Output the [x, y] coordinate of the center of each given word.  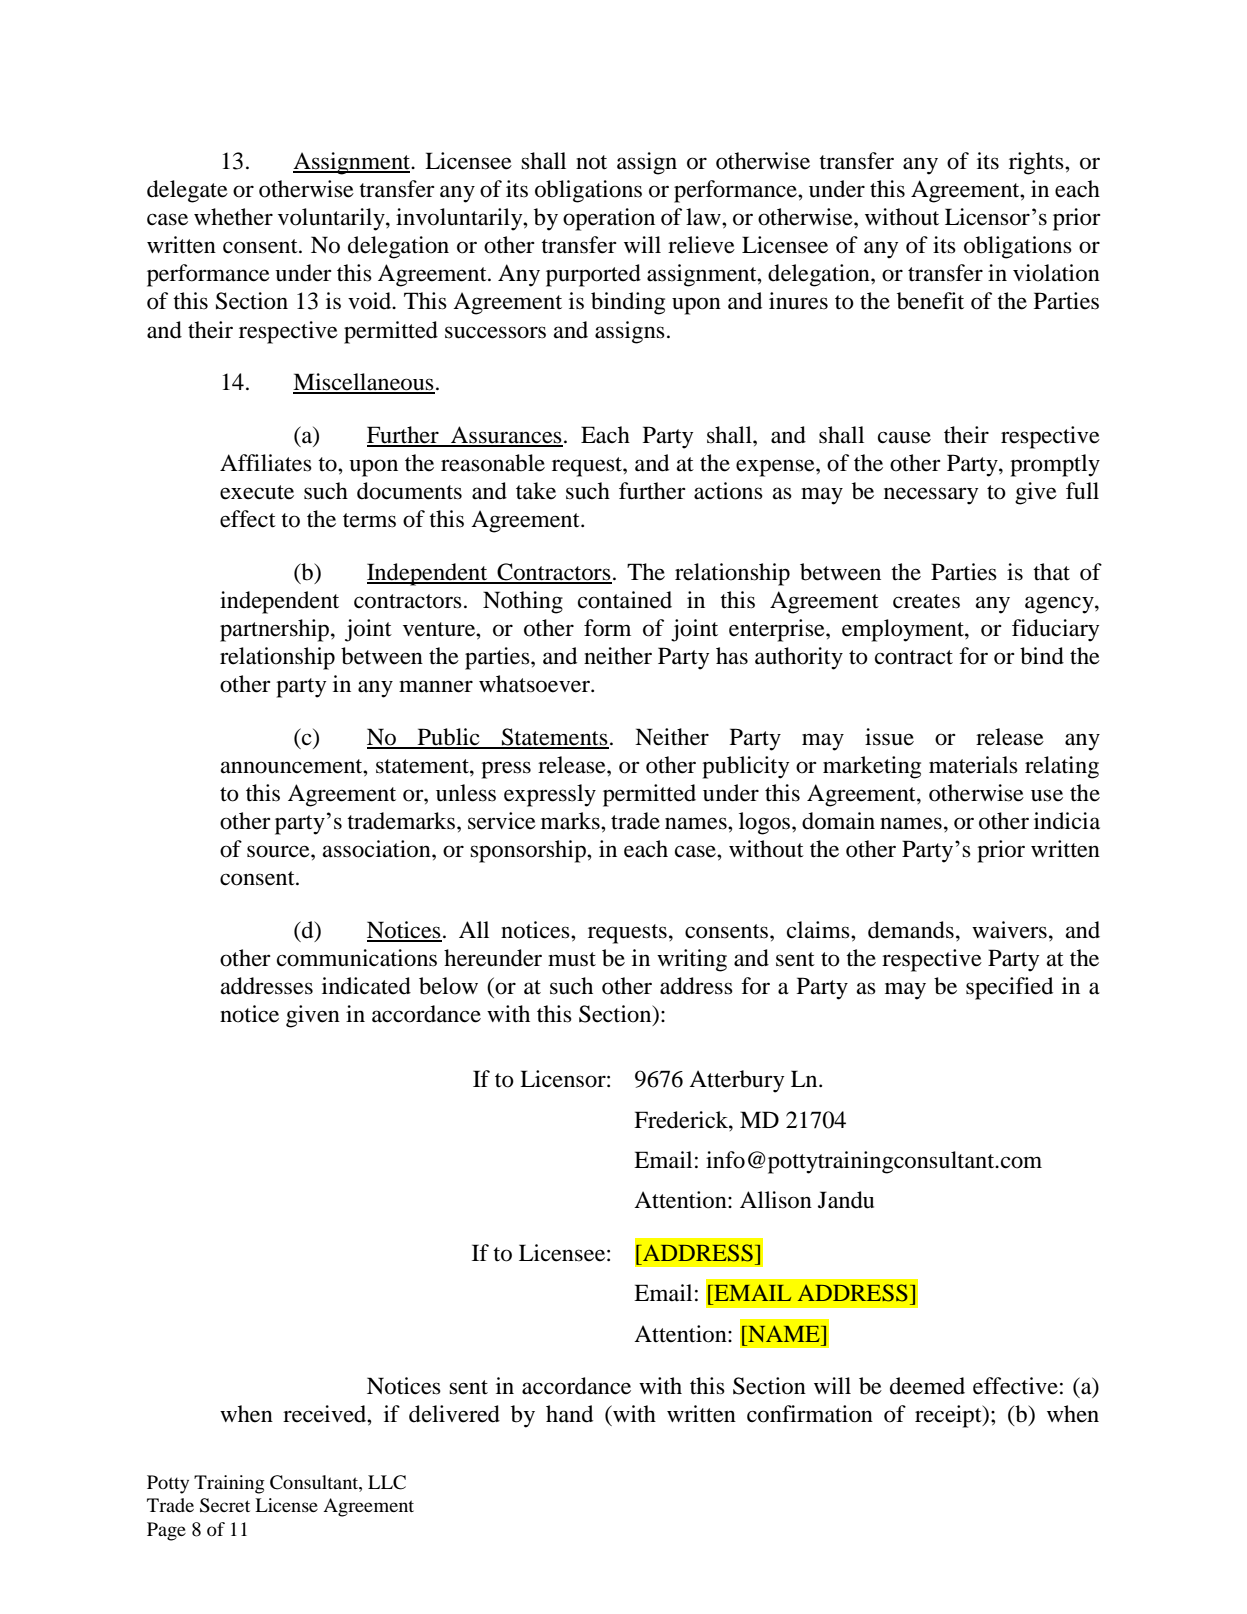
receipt [949, 1416]
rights [1037, 163]
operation [609, 219]
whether [233, 217]
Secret [225, 1505]
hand [569, 1414]
